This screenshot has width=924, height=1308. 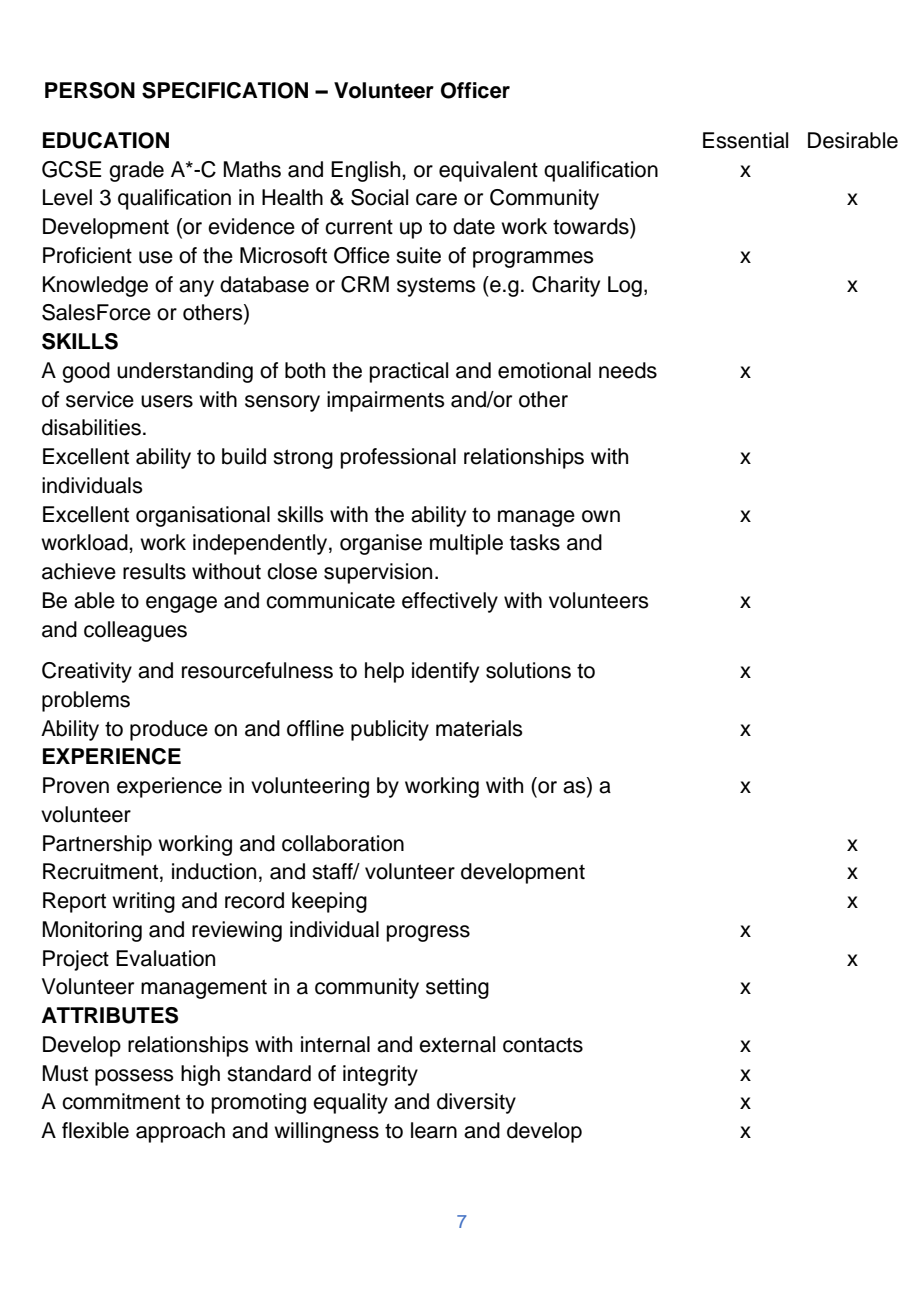 What do you see at coordinates (106, 140) in the screenshot?
I see `EDUCATION` at bounding box center [106, 140].
